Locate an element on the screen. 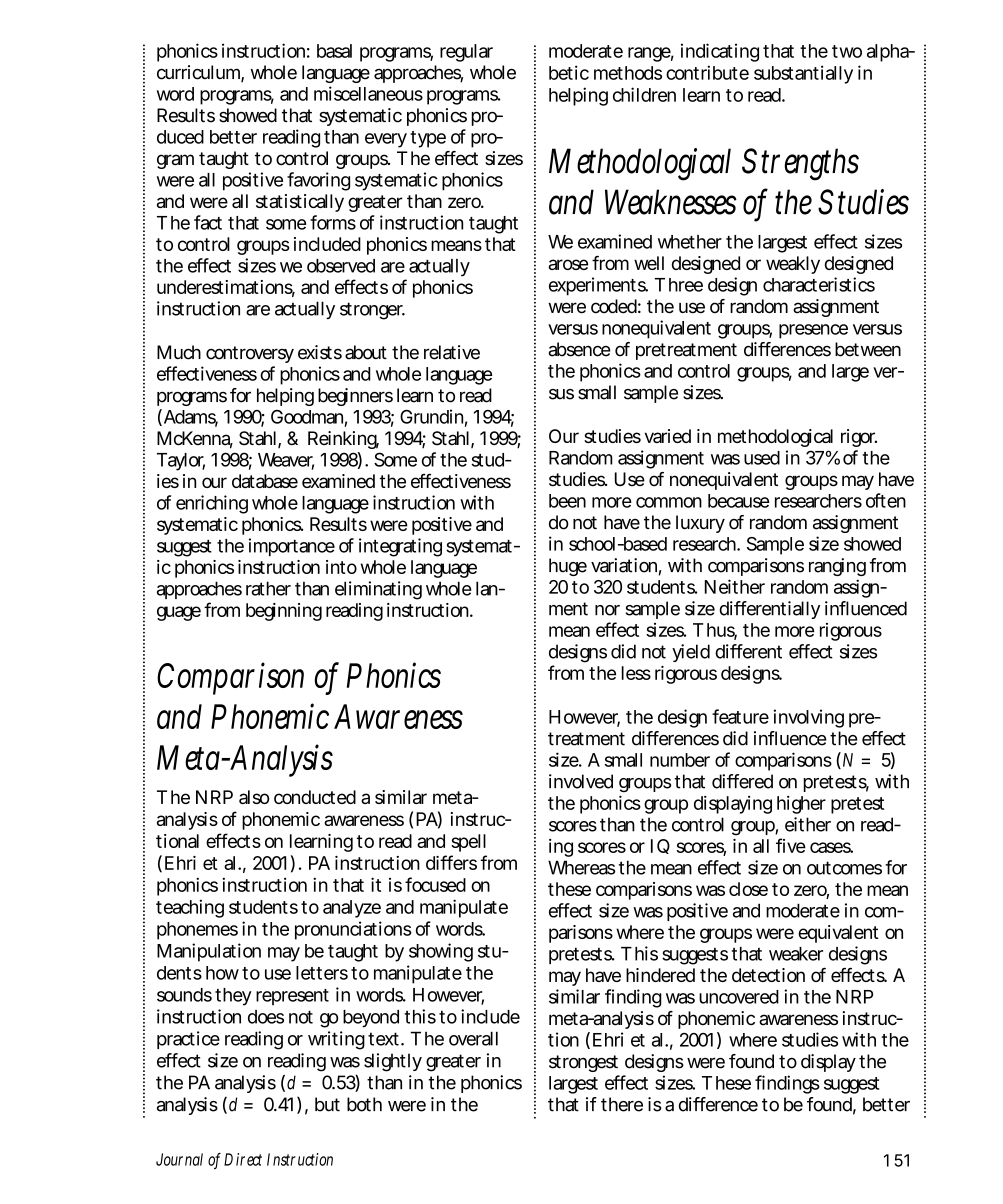 The image size is (1003, 1204). substantially is located at coordinates (803, 74).
